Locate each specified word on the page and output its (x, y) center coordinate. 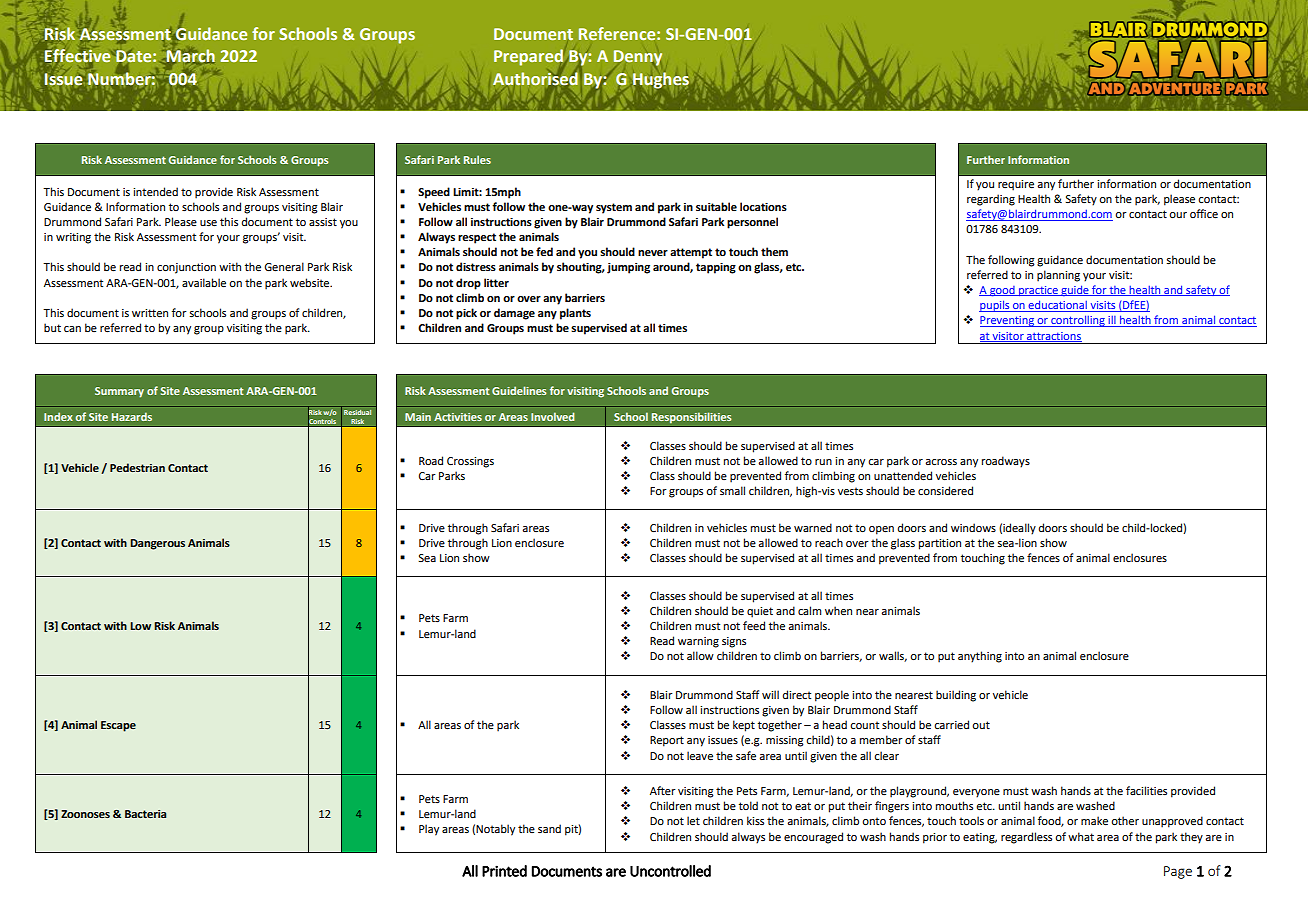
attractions (1053, 337)
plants (575, 314)
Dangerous (157, 544)
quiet (760, 612)
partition (940, 544)
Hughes (661, 80)
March (190, 57)
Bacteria (145, 814)
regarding (991, 200)
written (150, 313)
